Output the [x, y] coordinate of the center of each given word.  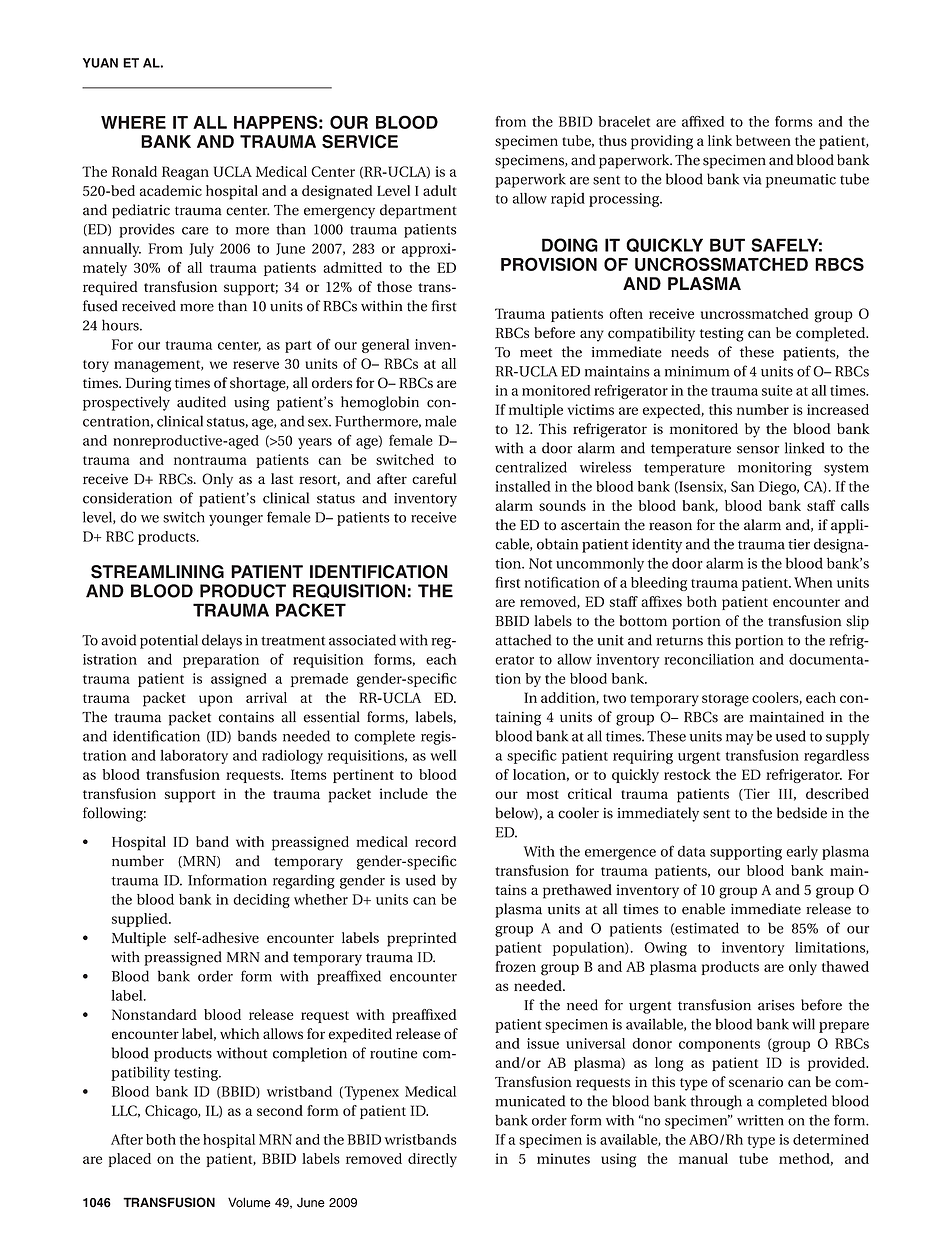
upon [216, 701]
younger [236, 520]
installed [523, 486]
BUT [727, 245]
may [739, 739]
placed [130, 1160]
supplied [141, 920]
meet [536, 353]
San [742, 486]
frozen [515, 966]
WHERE [133, 122]
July [201, 250]
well [443, 755]
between [763, 140]
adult [439, 190]
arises [776, 1005]
